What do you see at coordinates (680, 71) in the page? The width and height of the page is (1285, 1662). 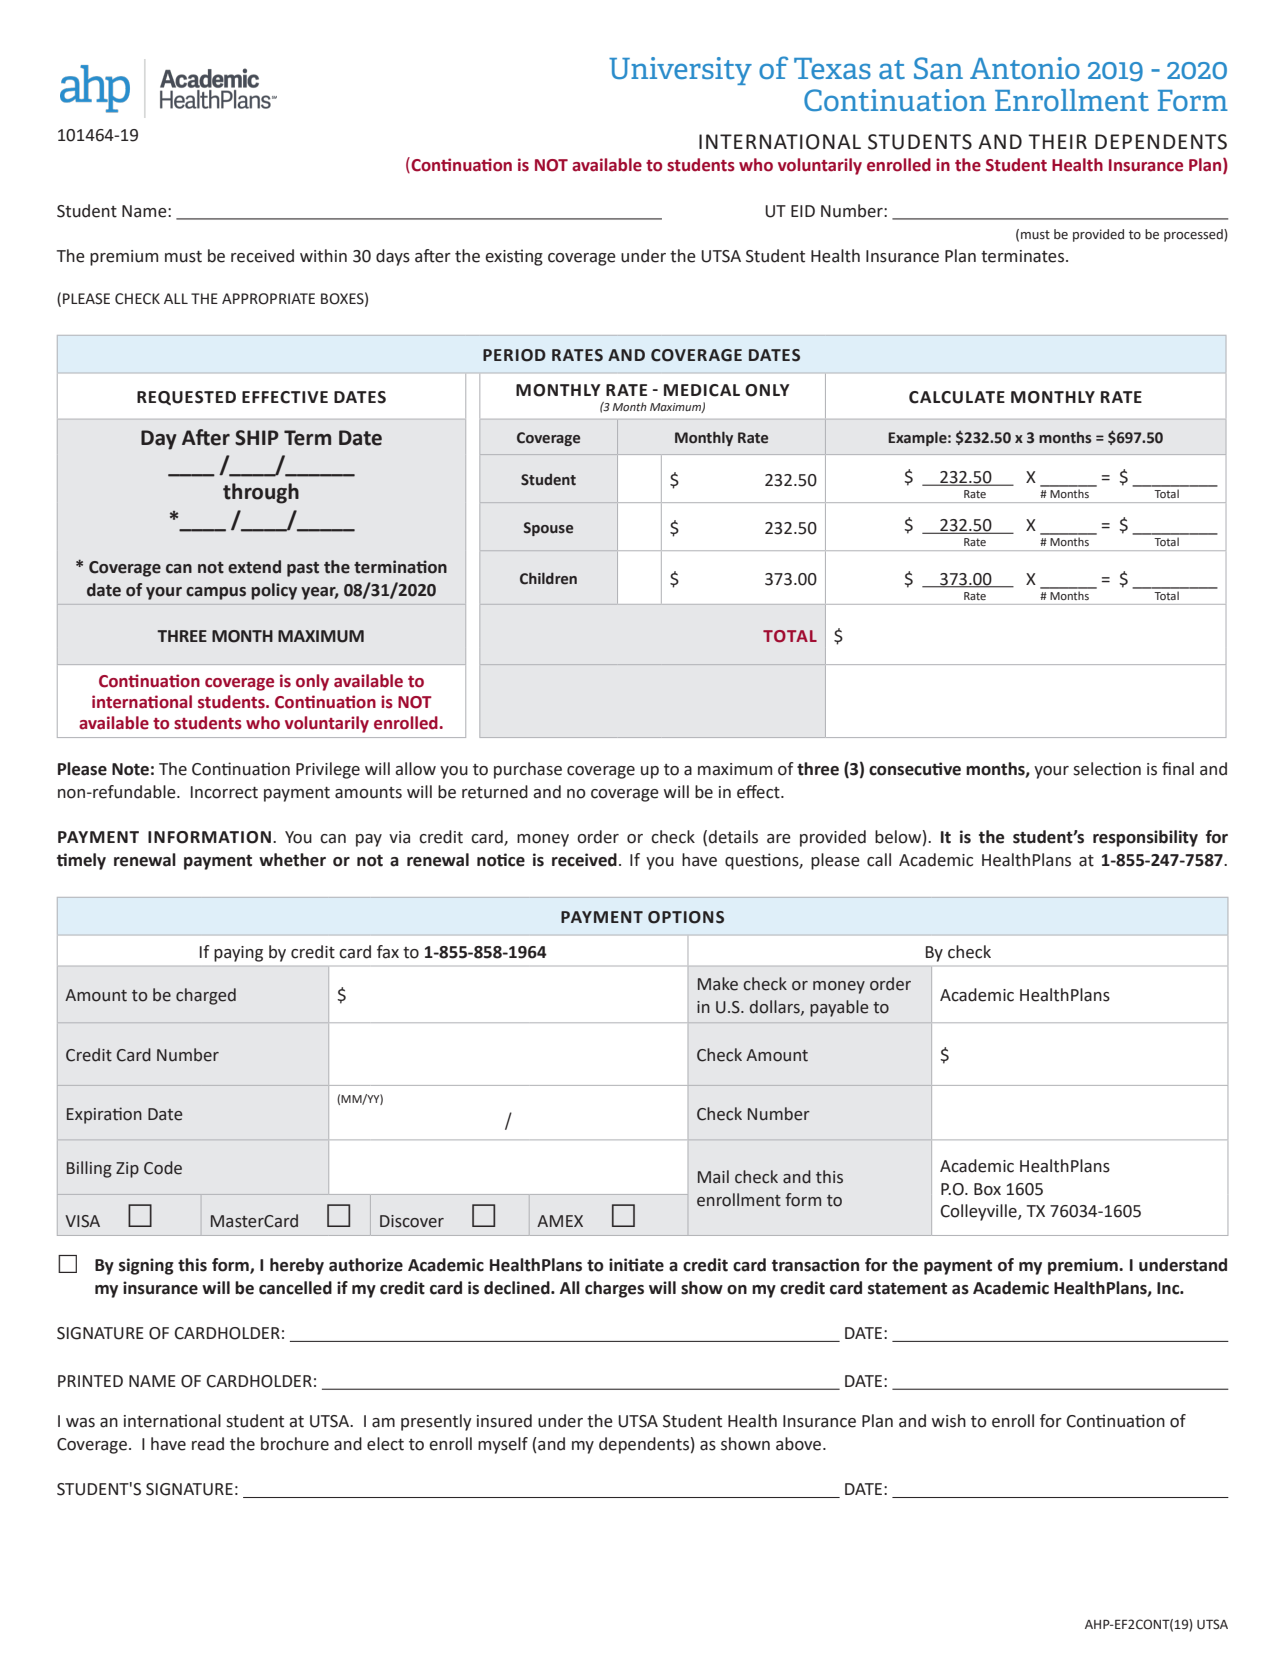 I see `University` at bounding box center [680, 71].
